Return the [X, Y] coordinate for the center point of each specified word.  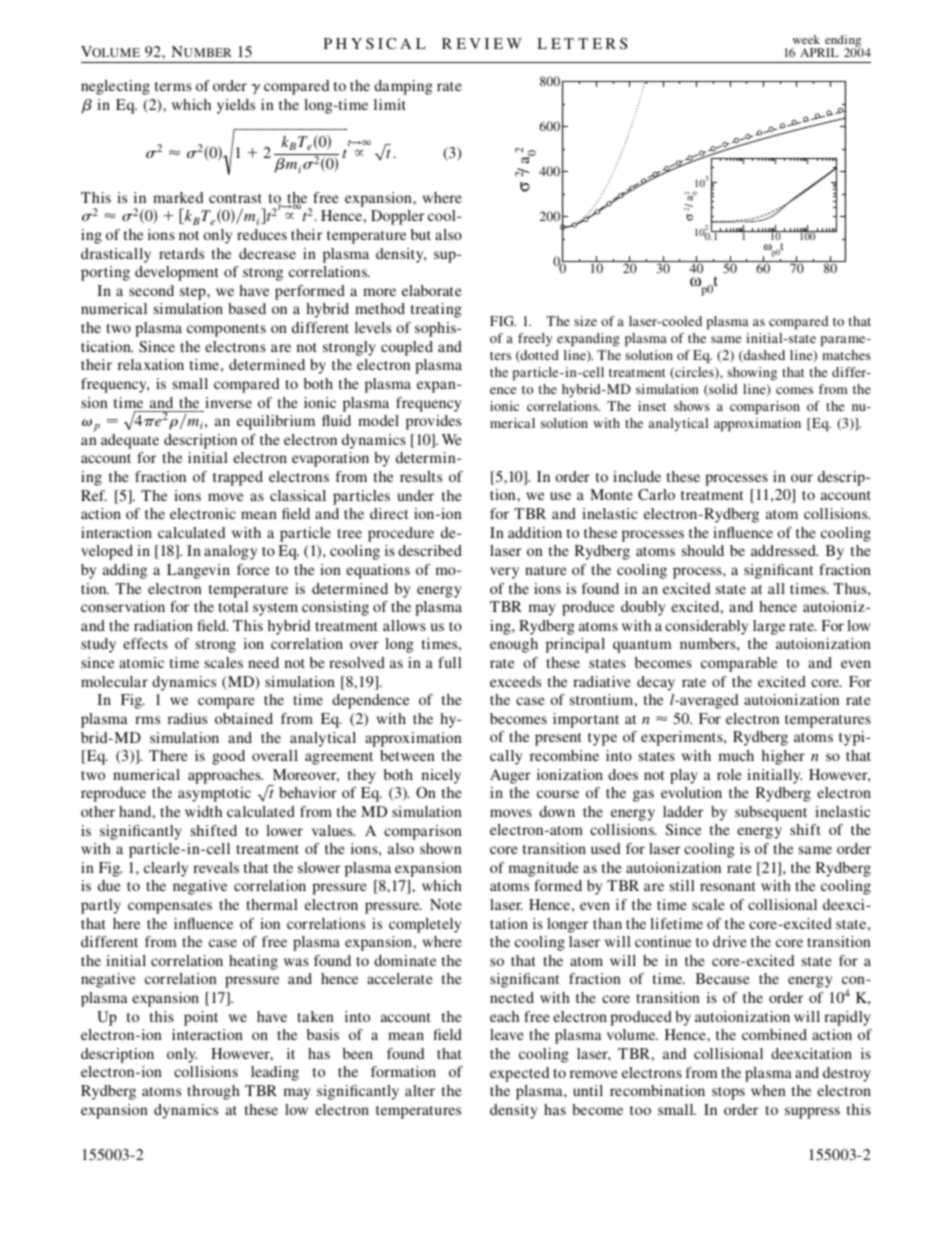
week [806, 39]
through [213, 1092]
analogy [230, 552]
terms [173, 86]
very [504, 573]
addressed [784, 550]
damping [403, 87]
